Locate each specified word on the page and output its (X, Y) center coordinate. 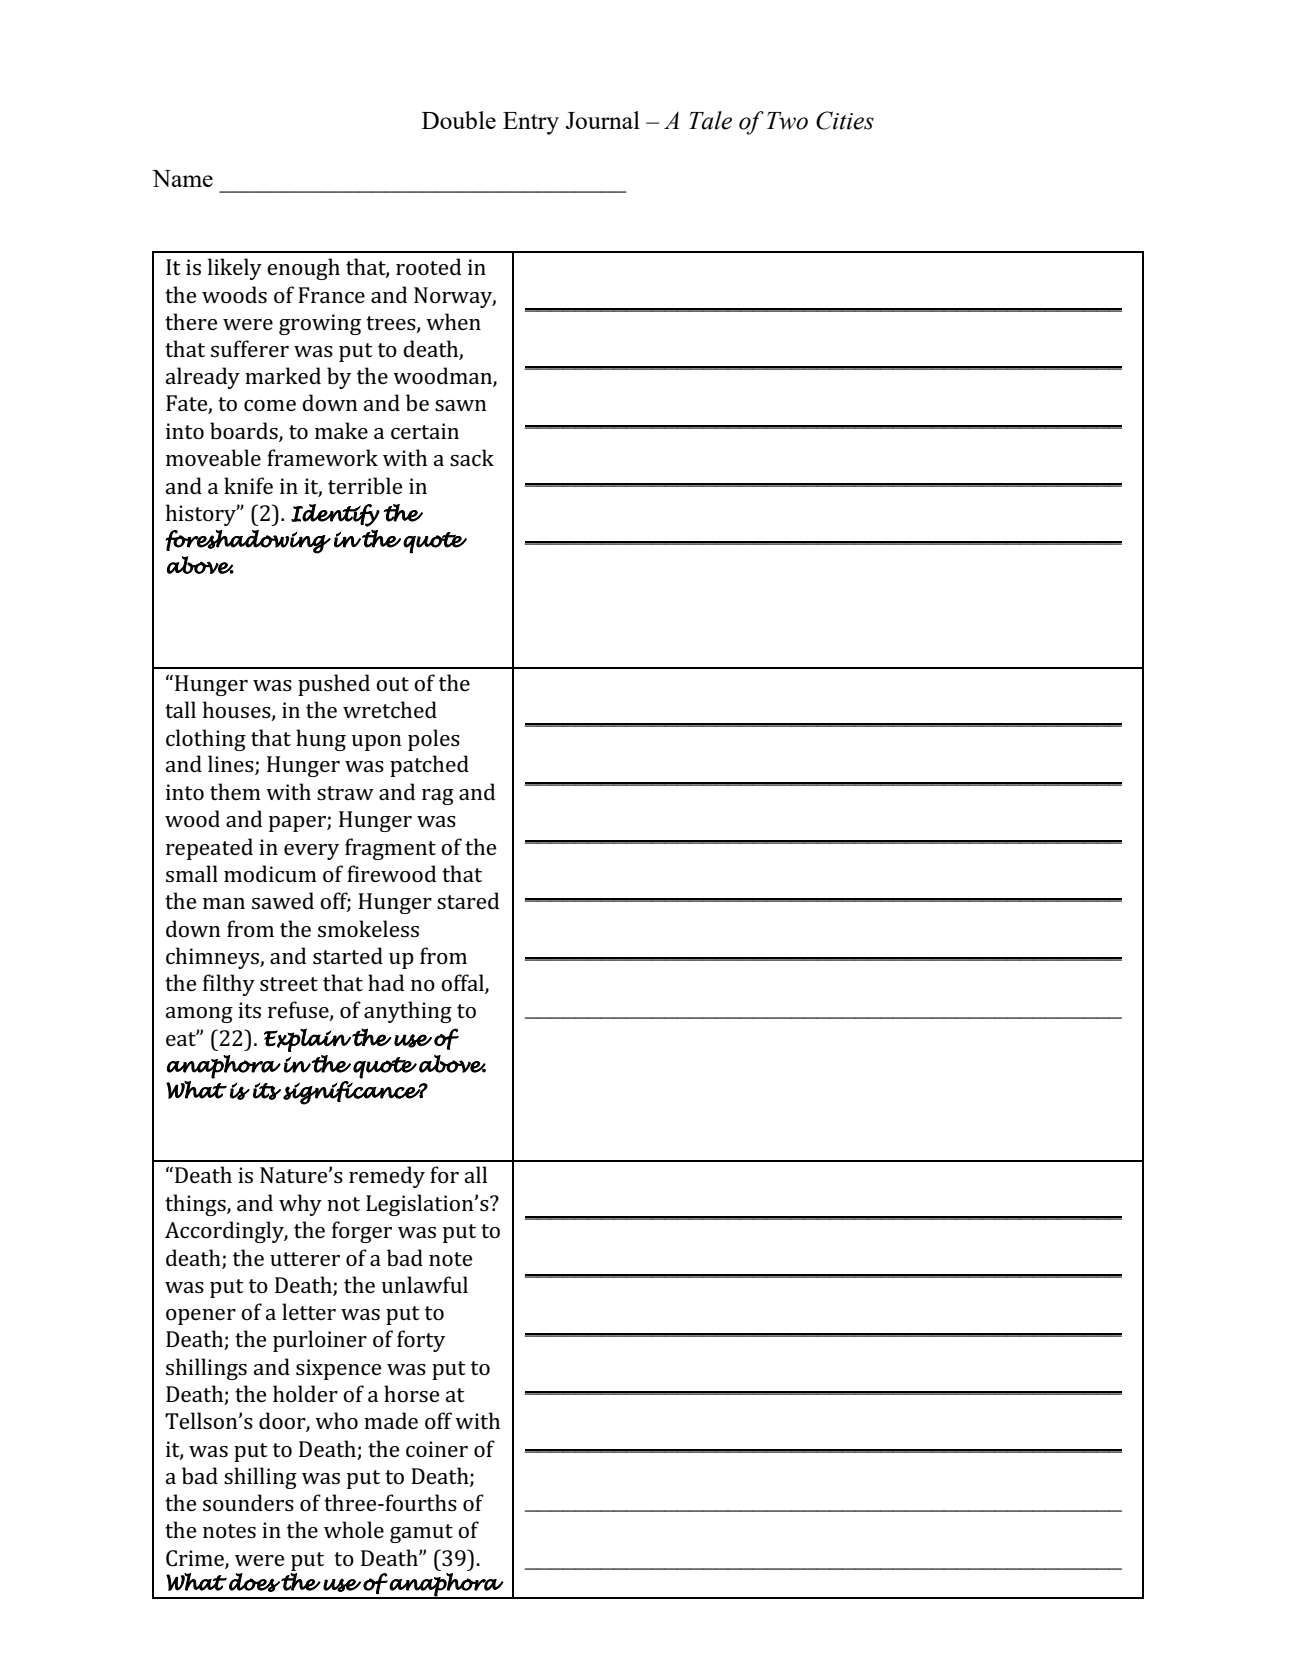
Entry (531, 123)
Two (787, 121)
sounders (248, 1502)
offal (463, 983)
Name (182, 178)
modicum (270, 873)
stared (468, 901)
